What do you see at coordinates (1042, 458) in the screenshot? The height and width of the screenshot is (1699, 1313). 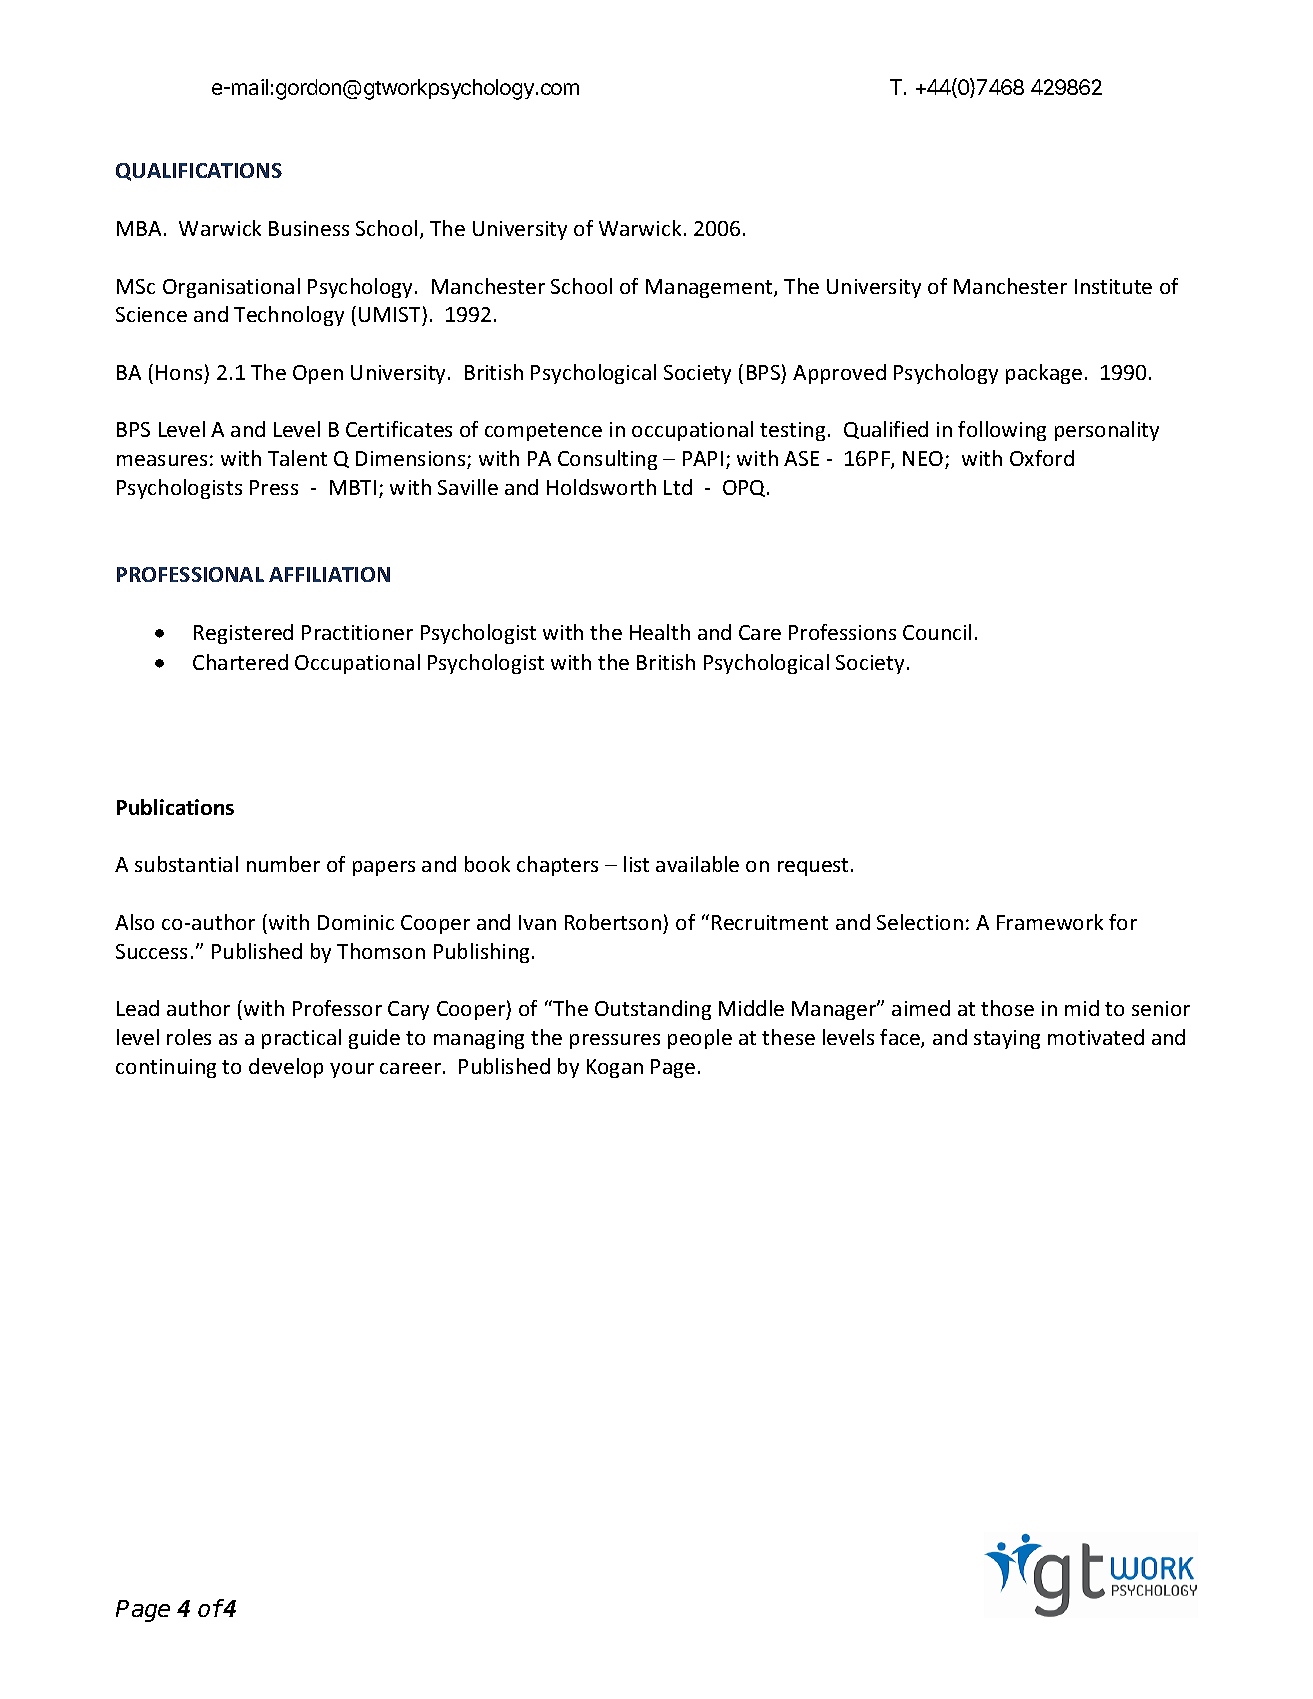 I see `Oxford` at bounding box center [1042, 458].
